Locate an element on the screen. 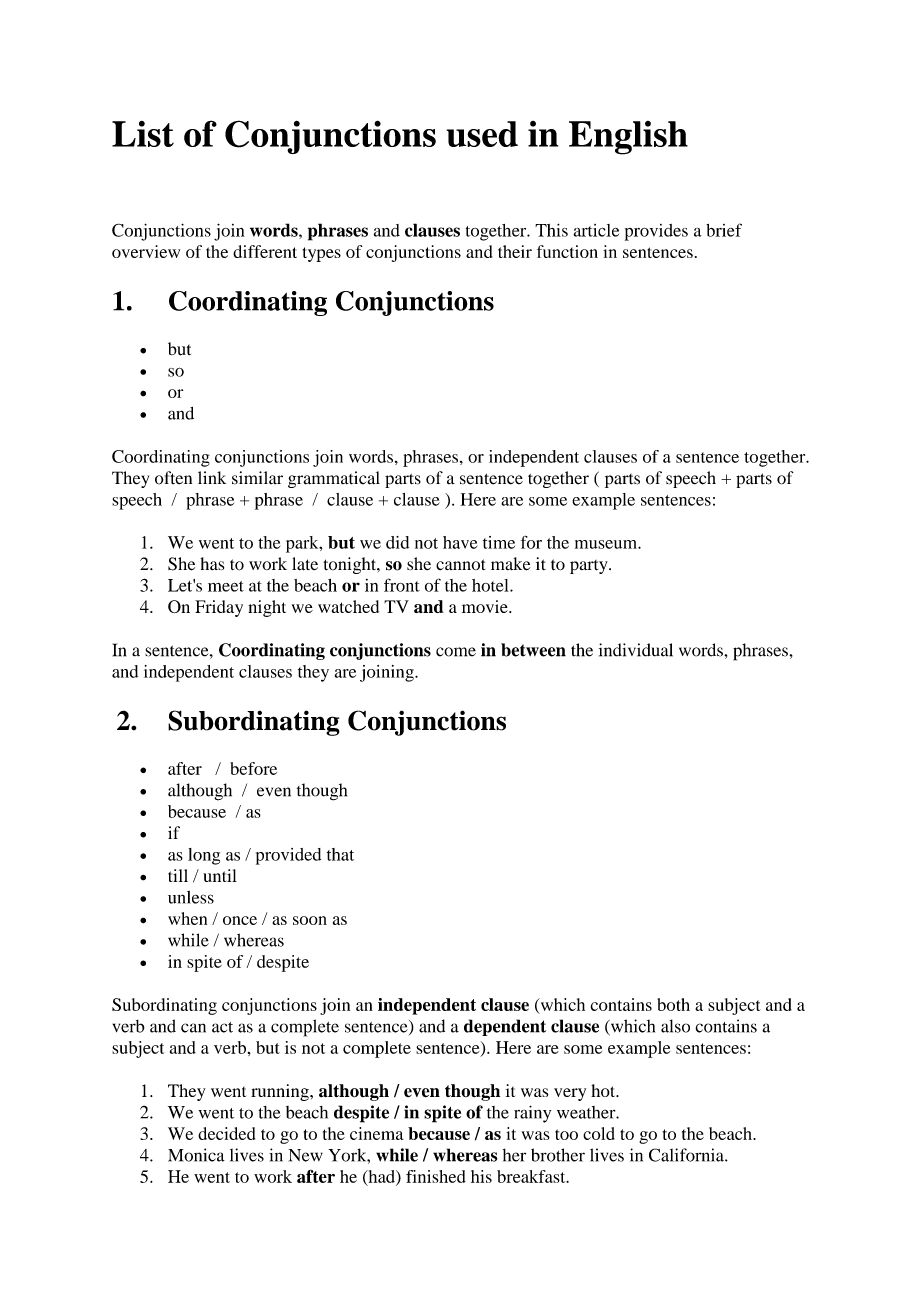 This screenshot has width=924, height=1308. Monica is located at coordinates (196, 1155).
